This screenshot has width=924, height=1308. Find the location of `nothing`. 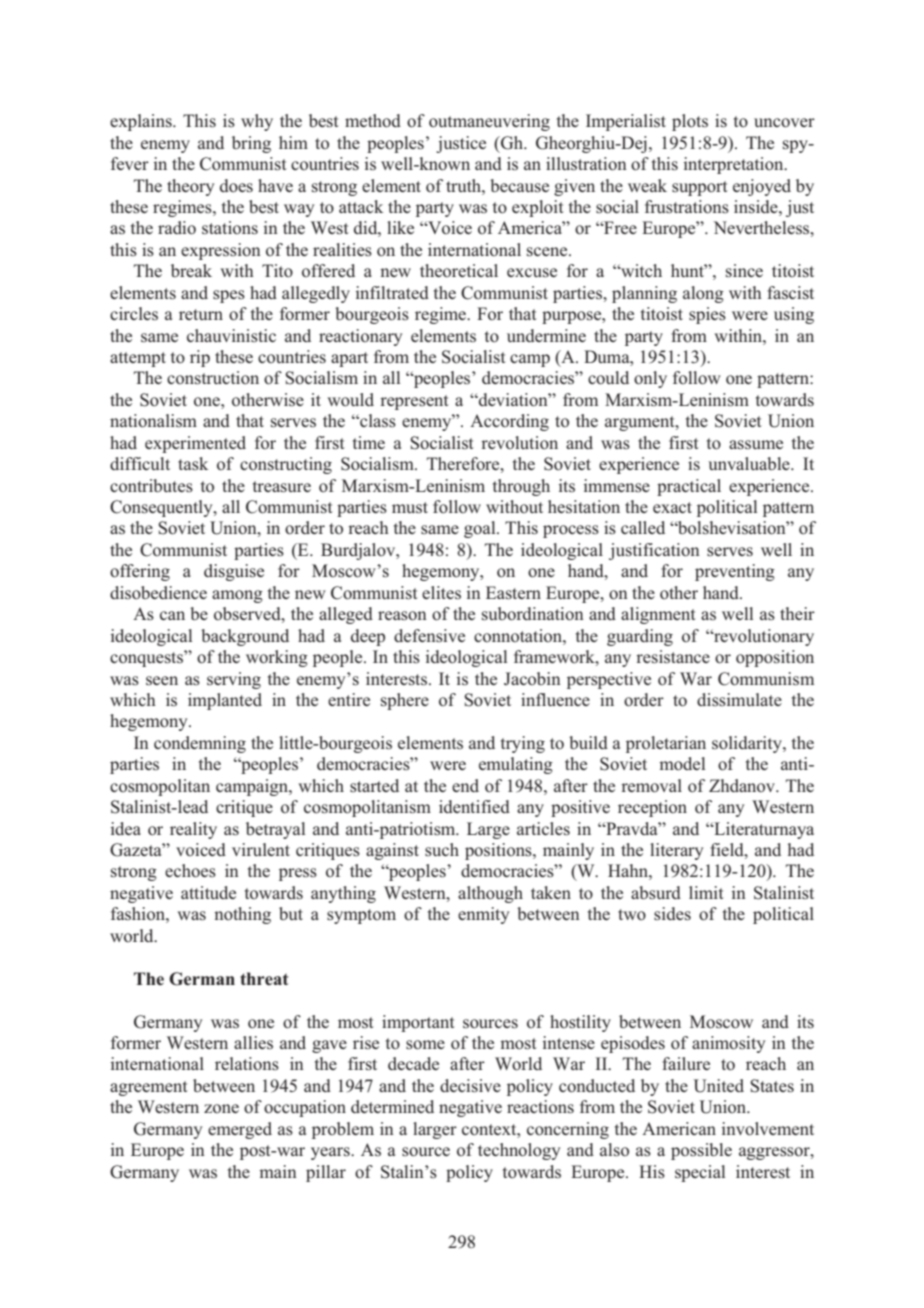

nothing is located at coordinates (242, 915).
